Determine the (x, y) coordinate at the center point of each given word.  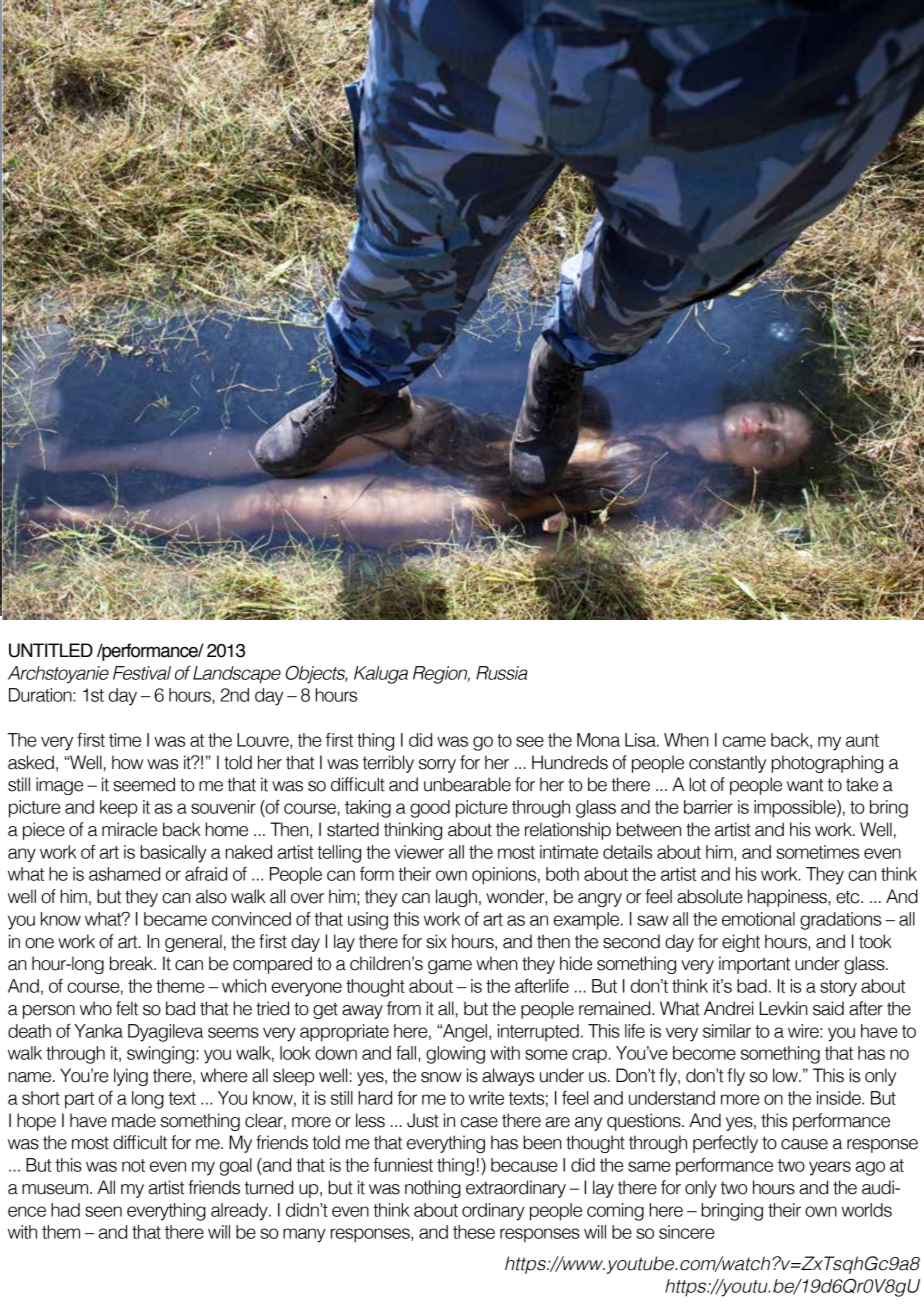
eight (741, 943)
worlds (866, 1210)
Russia (501, 673)
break (133, 963)
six (436, 941)
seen (103, 1211)
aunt (862, 740)
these (474, 1232)
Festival (142, 673)
